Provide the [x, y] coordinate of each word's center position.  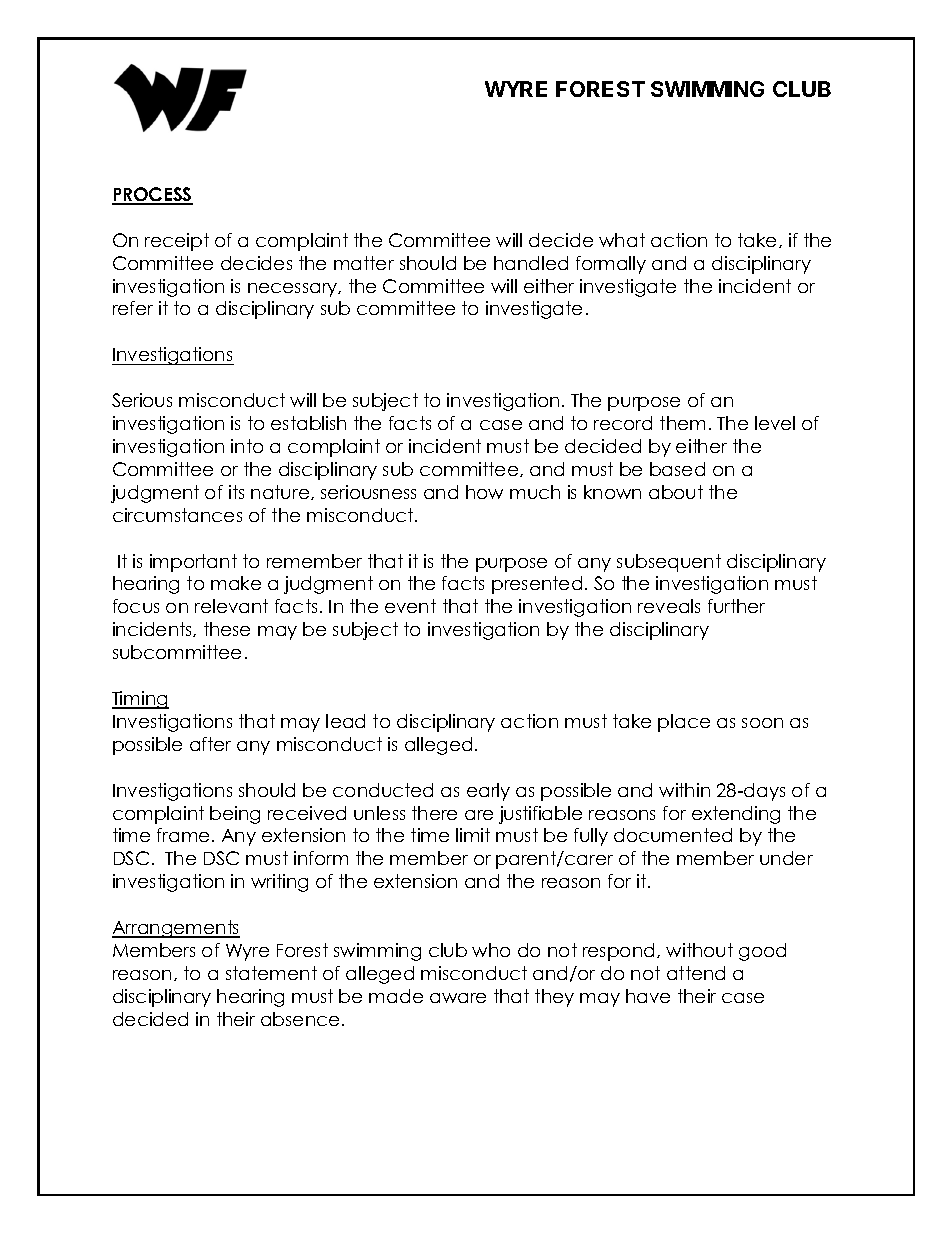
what [622, 240]
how [484, 492]
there [434, 813]
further [736, 606]
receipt [177, 242]
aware [458, 998]
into [247, 446]
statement [271, 973]
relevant [231, 606]
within [684, 790]
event [410, 606]
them [682, 423]
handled [531, 263]
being [235, 815]
